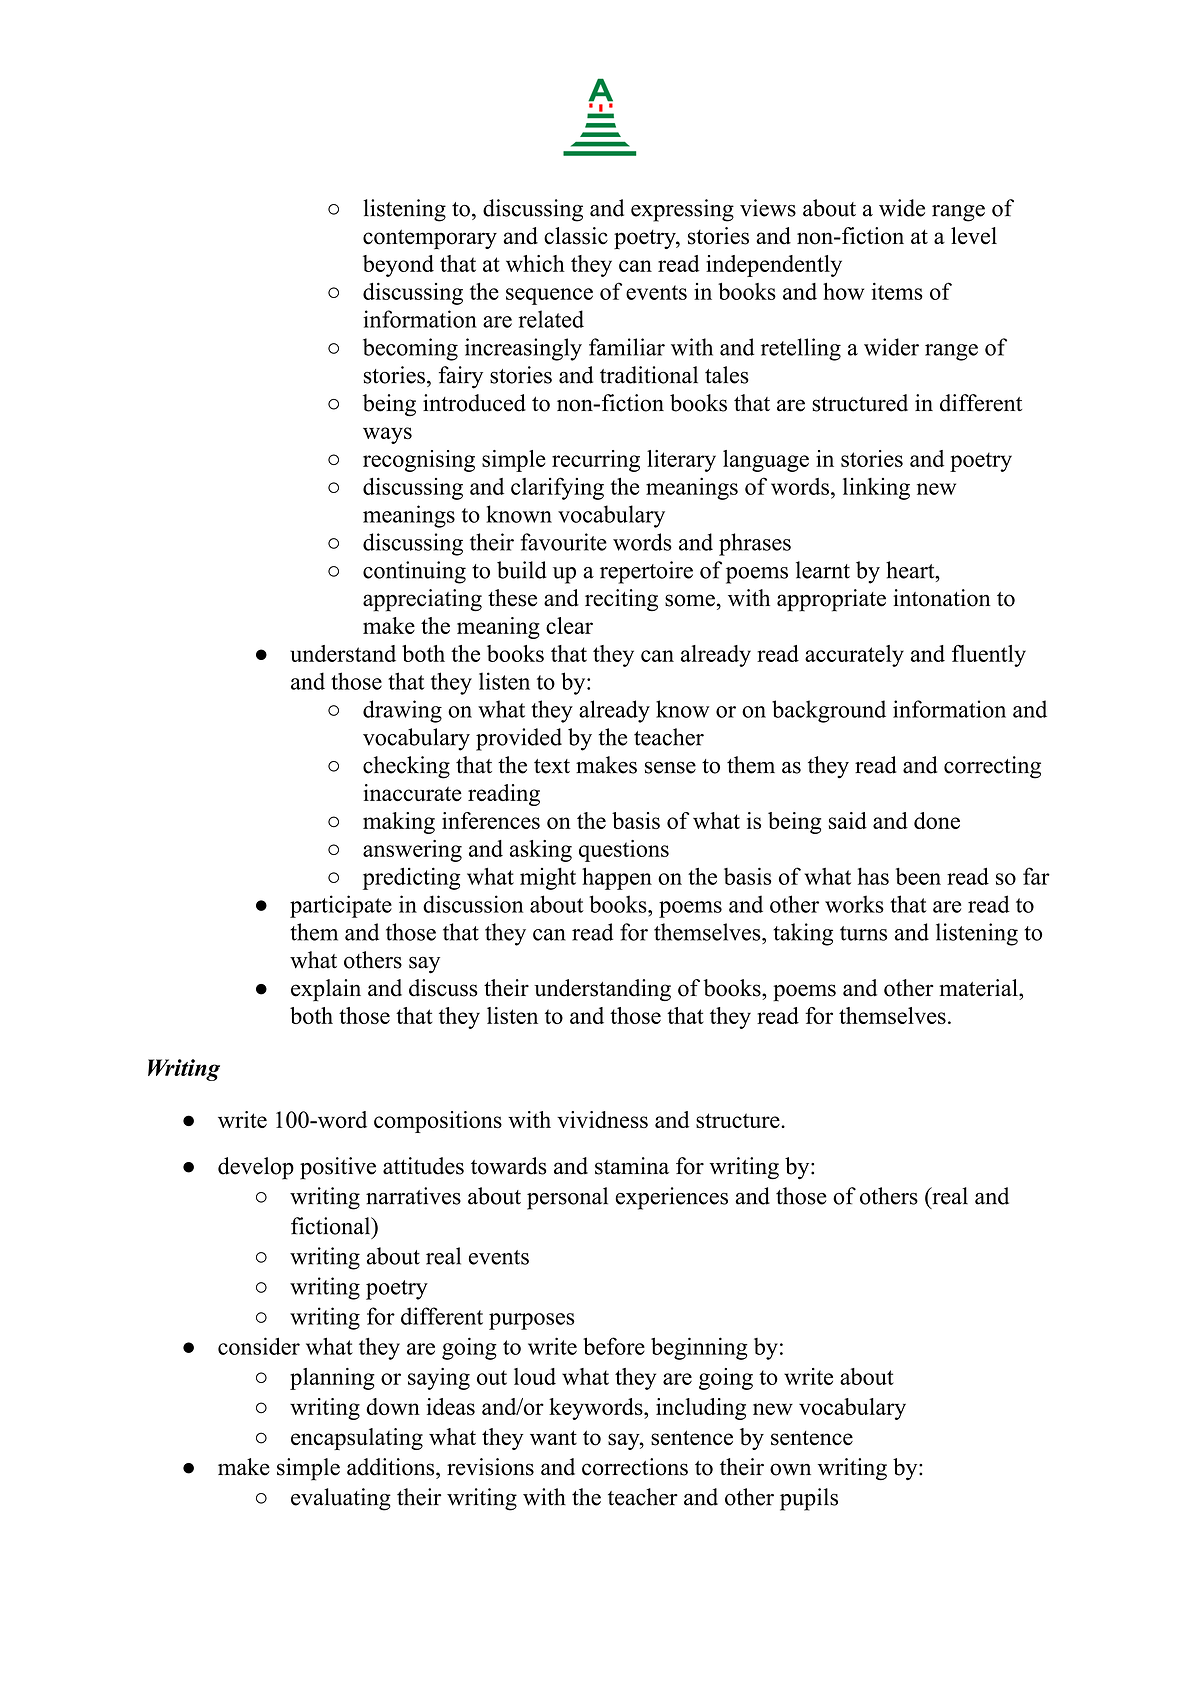 The height and width of the image is (1696, 1201). Describe the element at coordinates (338, 1168) in the image. I see `positive` at that location.
